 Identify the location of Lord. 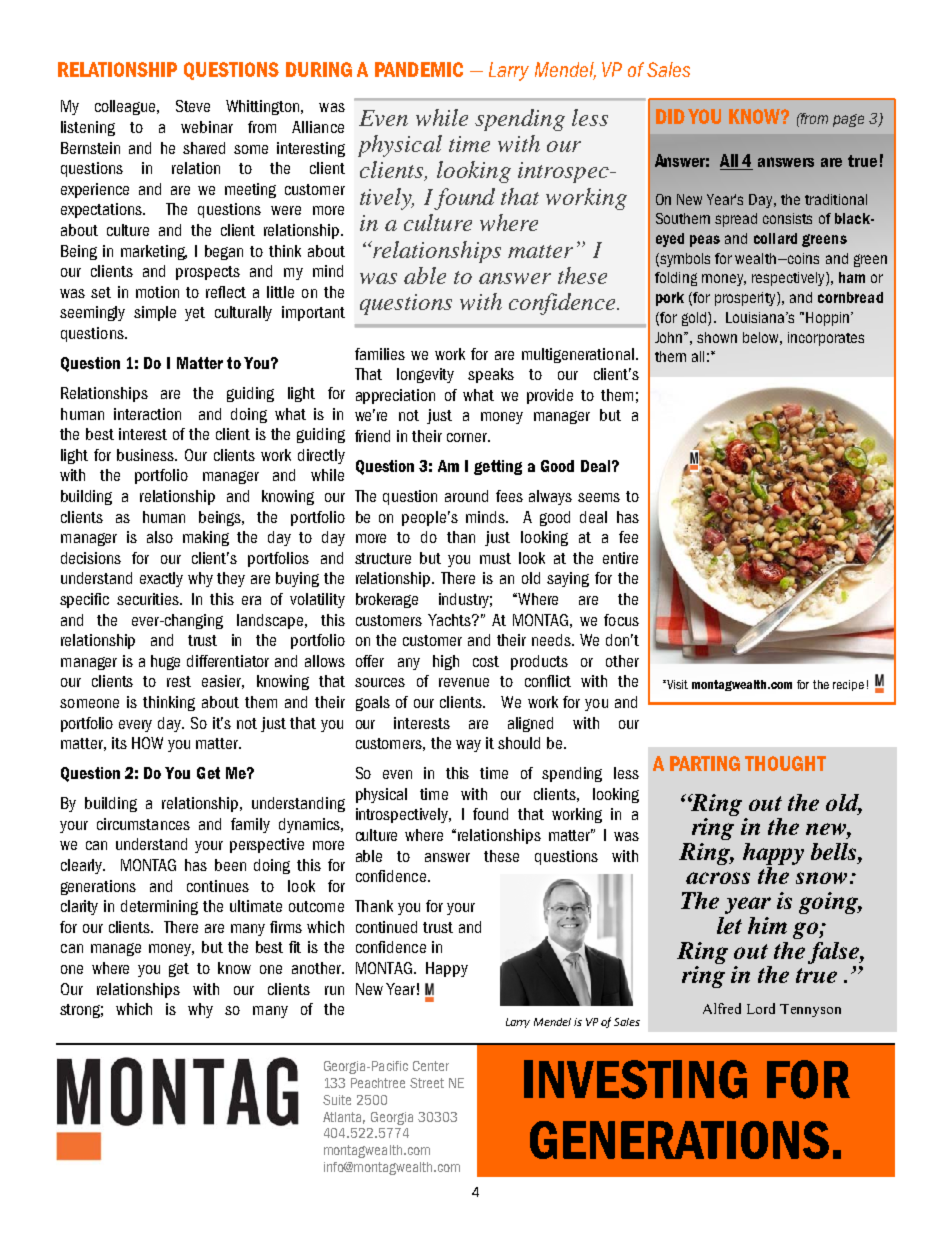
(761, 1008).
